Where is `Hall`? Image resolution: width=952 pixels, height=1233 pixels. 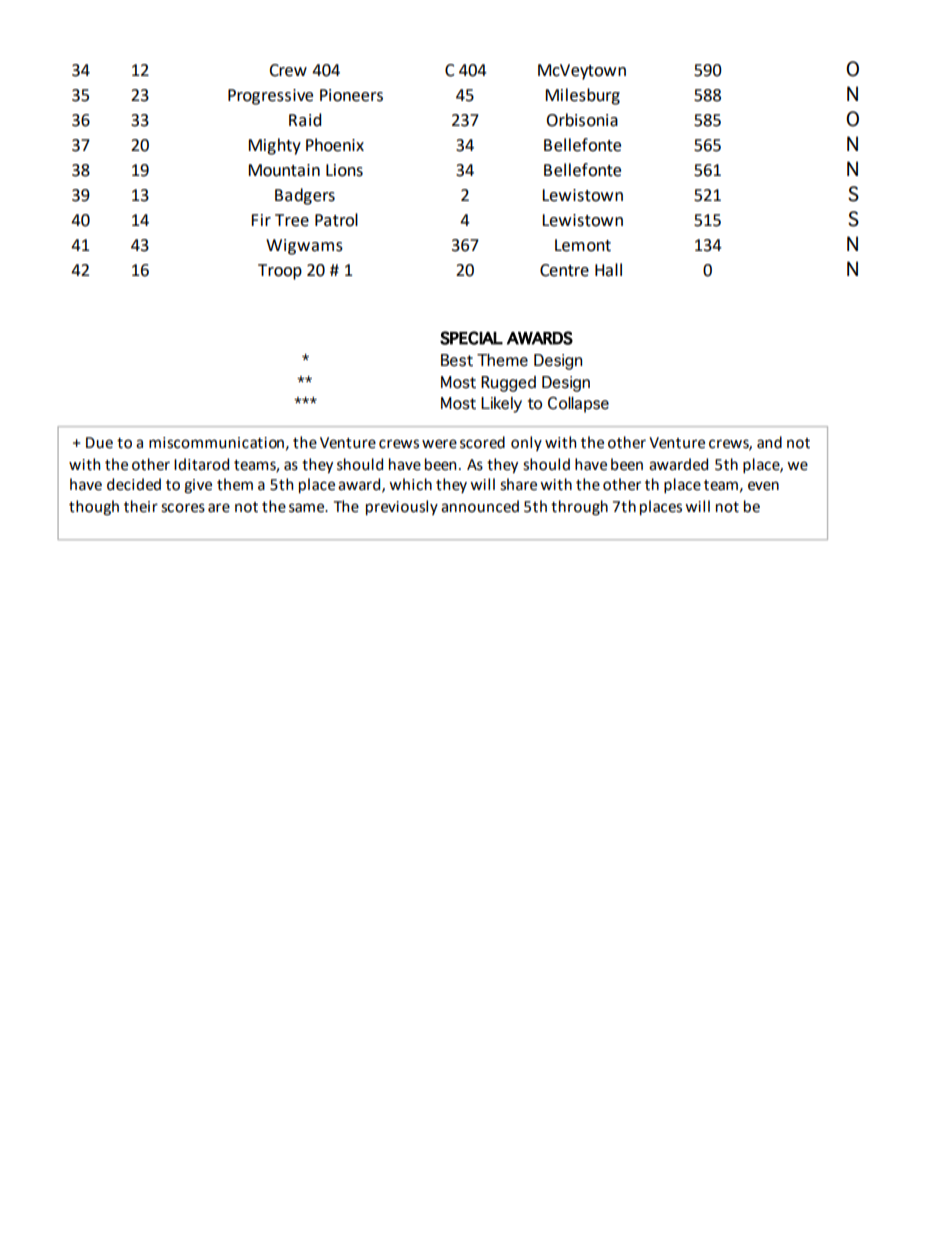 Hall is located at coordinates (608, 270).
